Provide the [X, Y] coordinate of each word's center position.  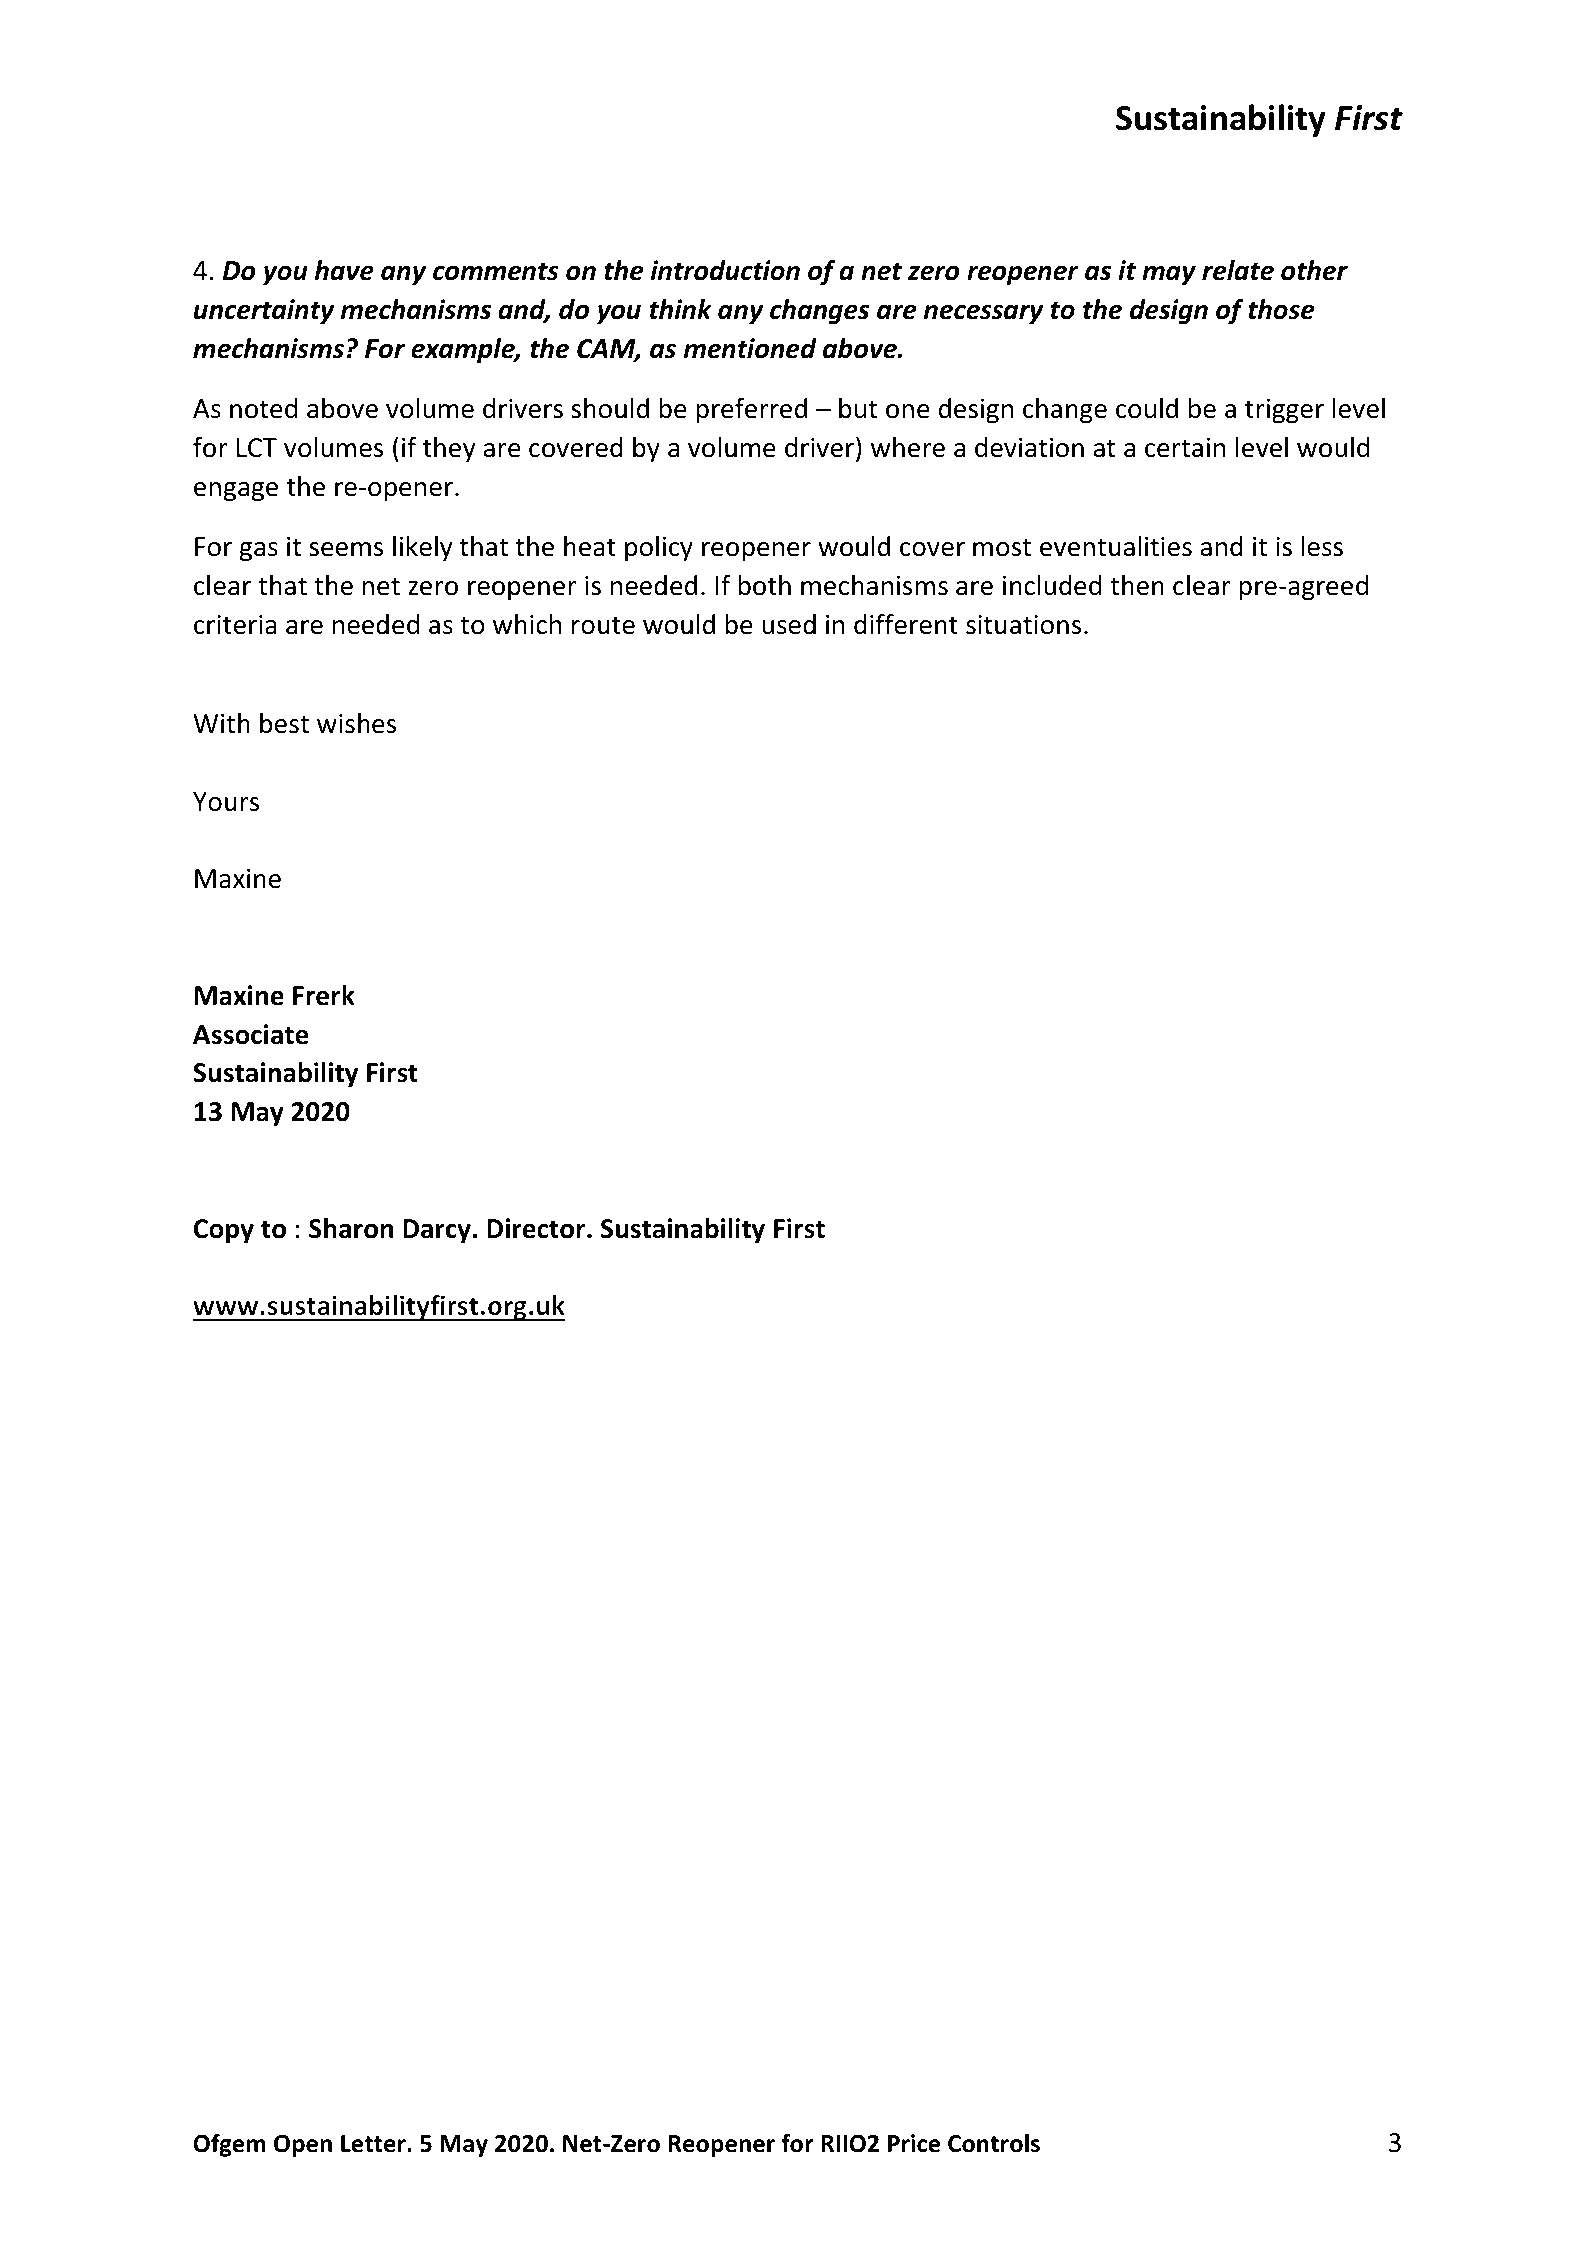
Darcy [437, 1231]
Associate [251, 1034]
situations [1023, 625]
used [789, 624]
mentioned [750, 348]
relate [1238, 270]
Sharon [351, 1228]
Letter [374, 2144]
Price [914, 2143]
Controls [994, 2143]
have [344, 270]
